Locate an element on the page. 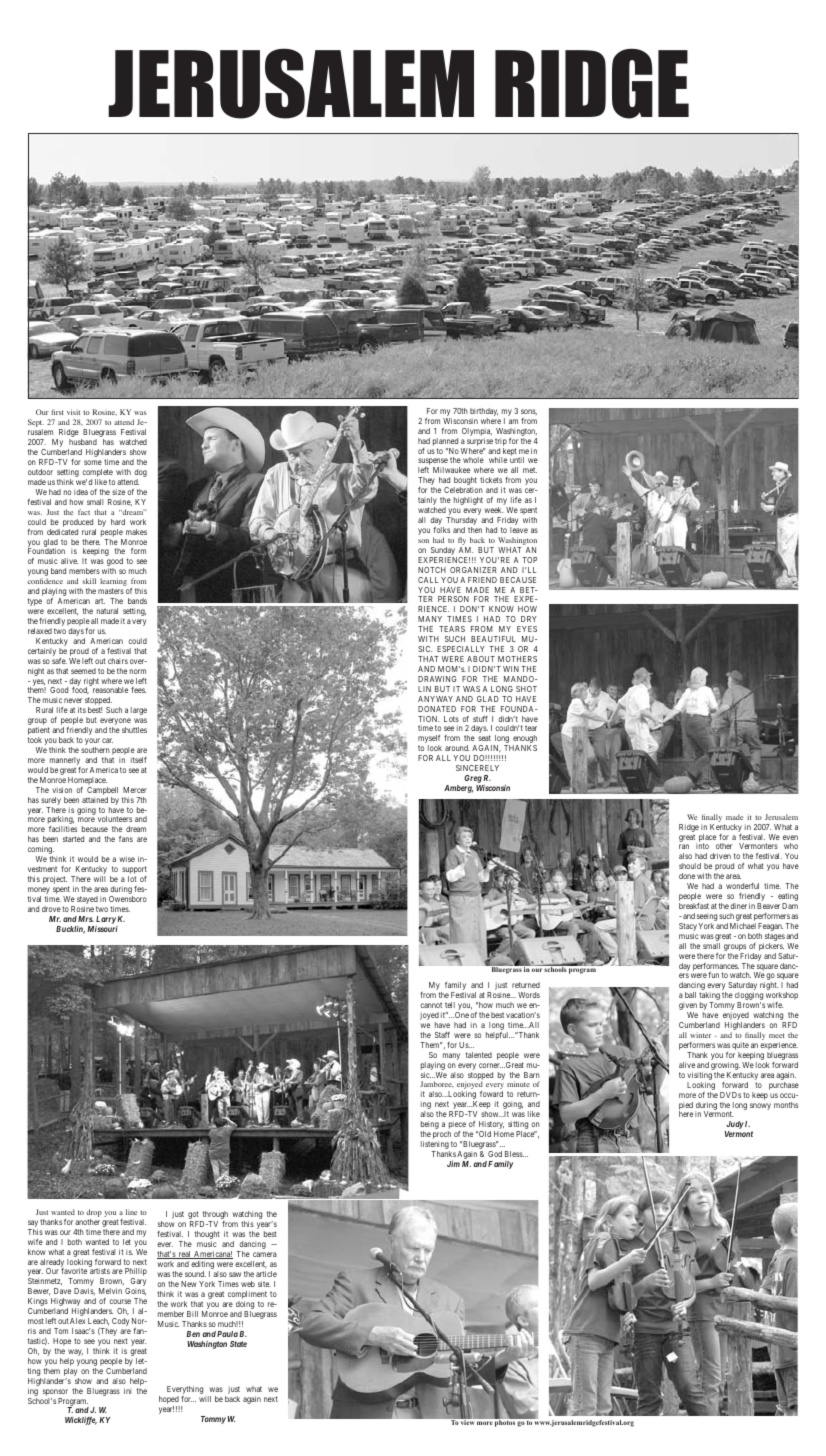 This page has height=1456, width=826. some is located at coordinates (93, 462).
